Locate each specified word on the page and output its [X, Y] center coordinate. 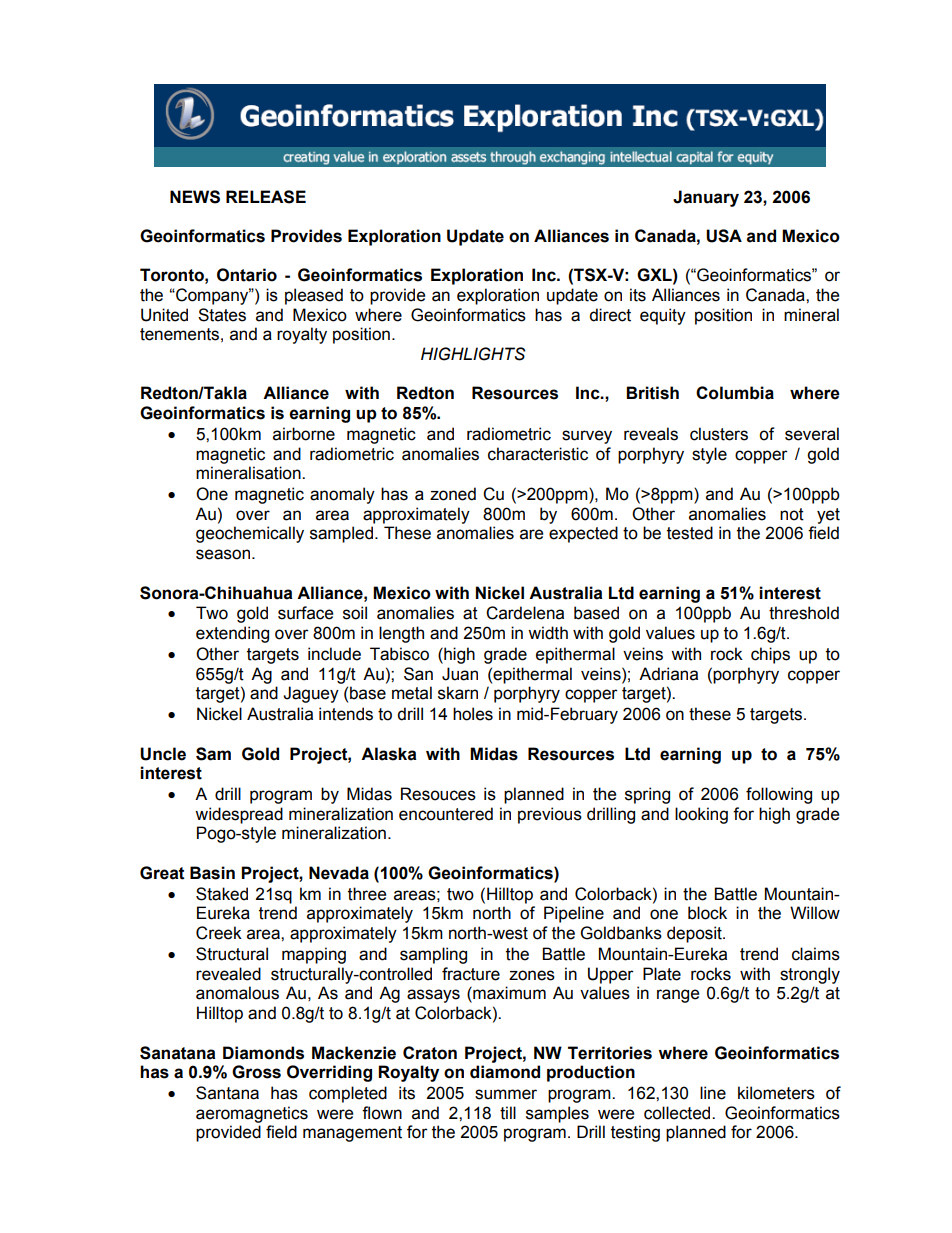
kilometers [776, 1093]
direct [610, 315]
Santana [227, 1093]
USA [724, 236]
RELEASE [266, 197]
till [508, 1113]
